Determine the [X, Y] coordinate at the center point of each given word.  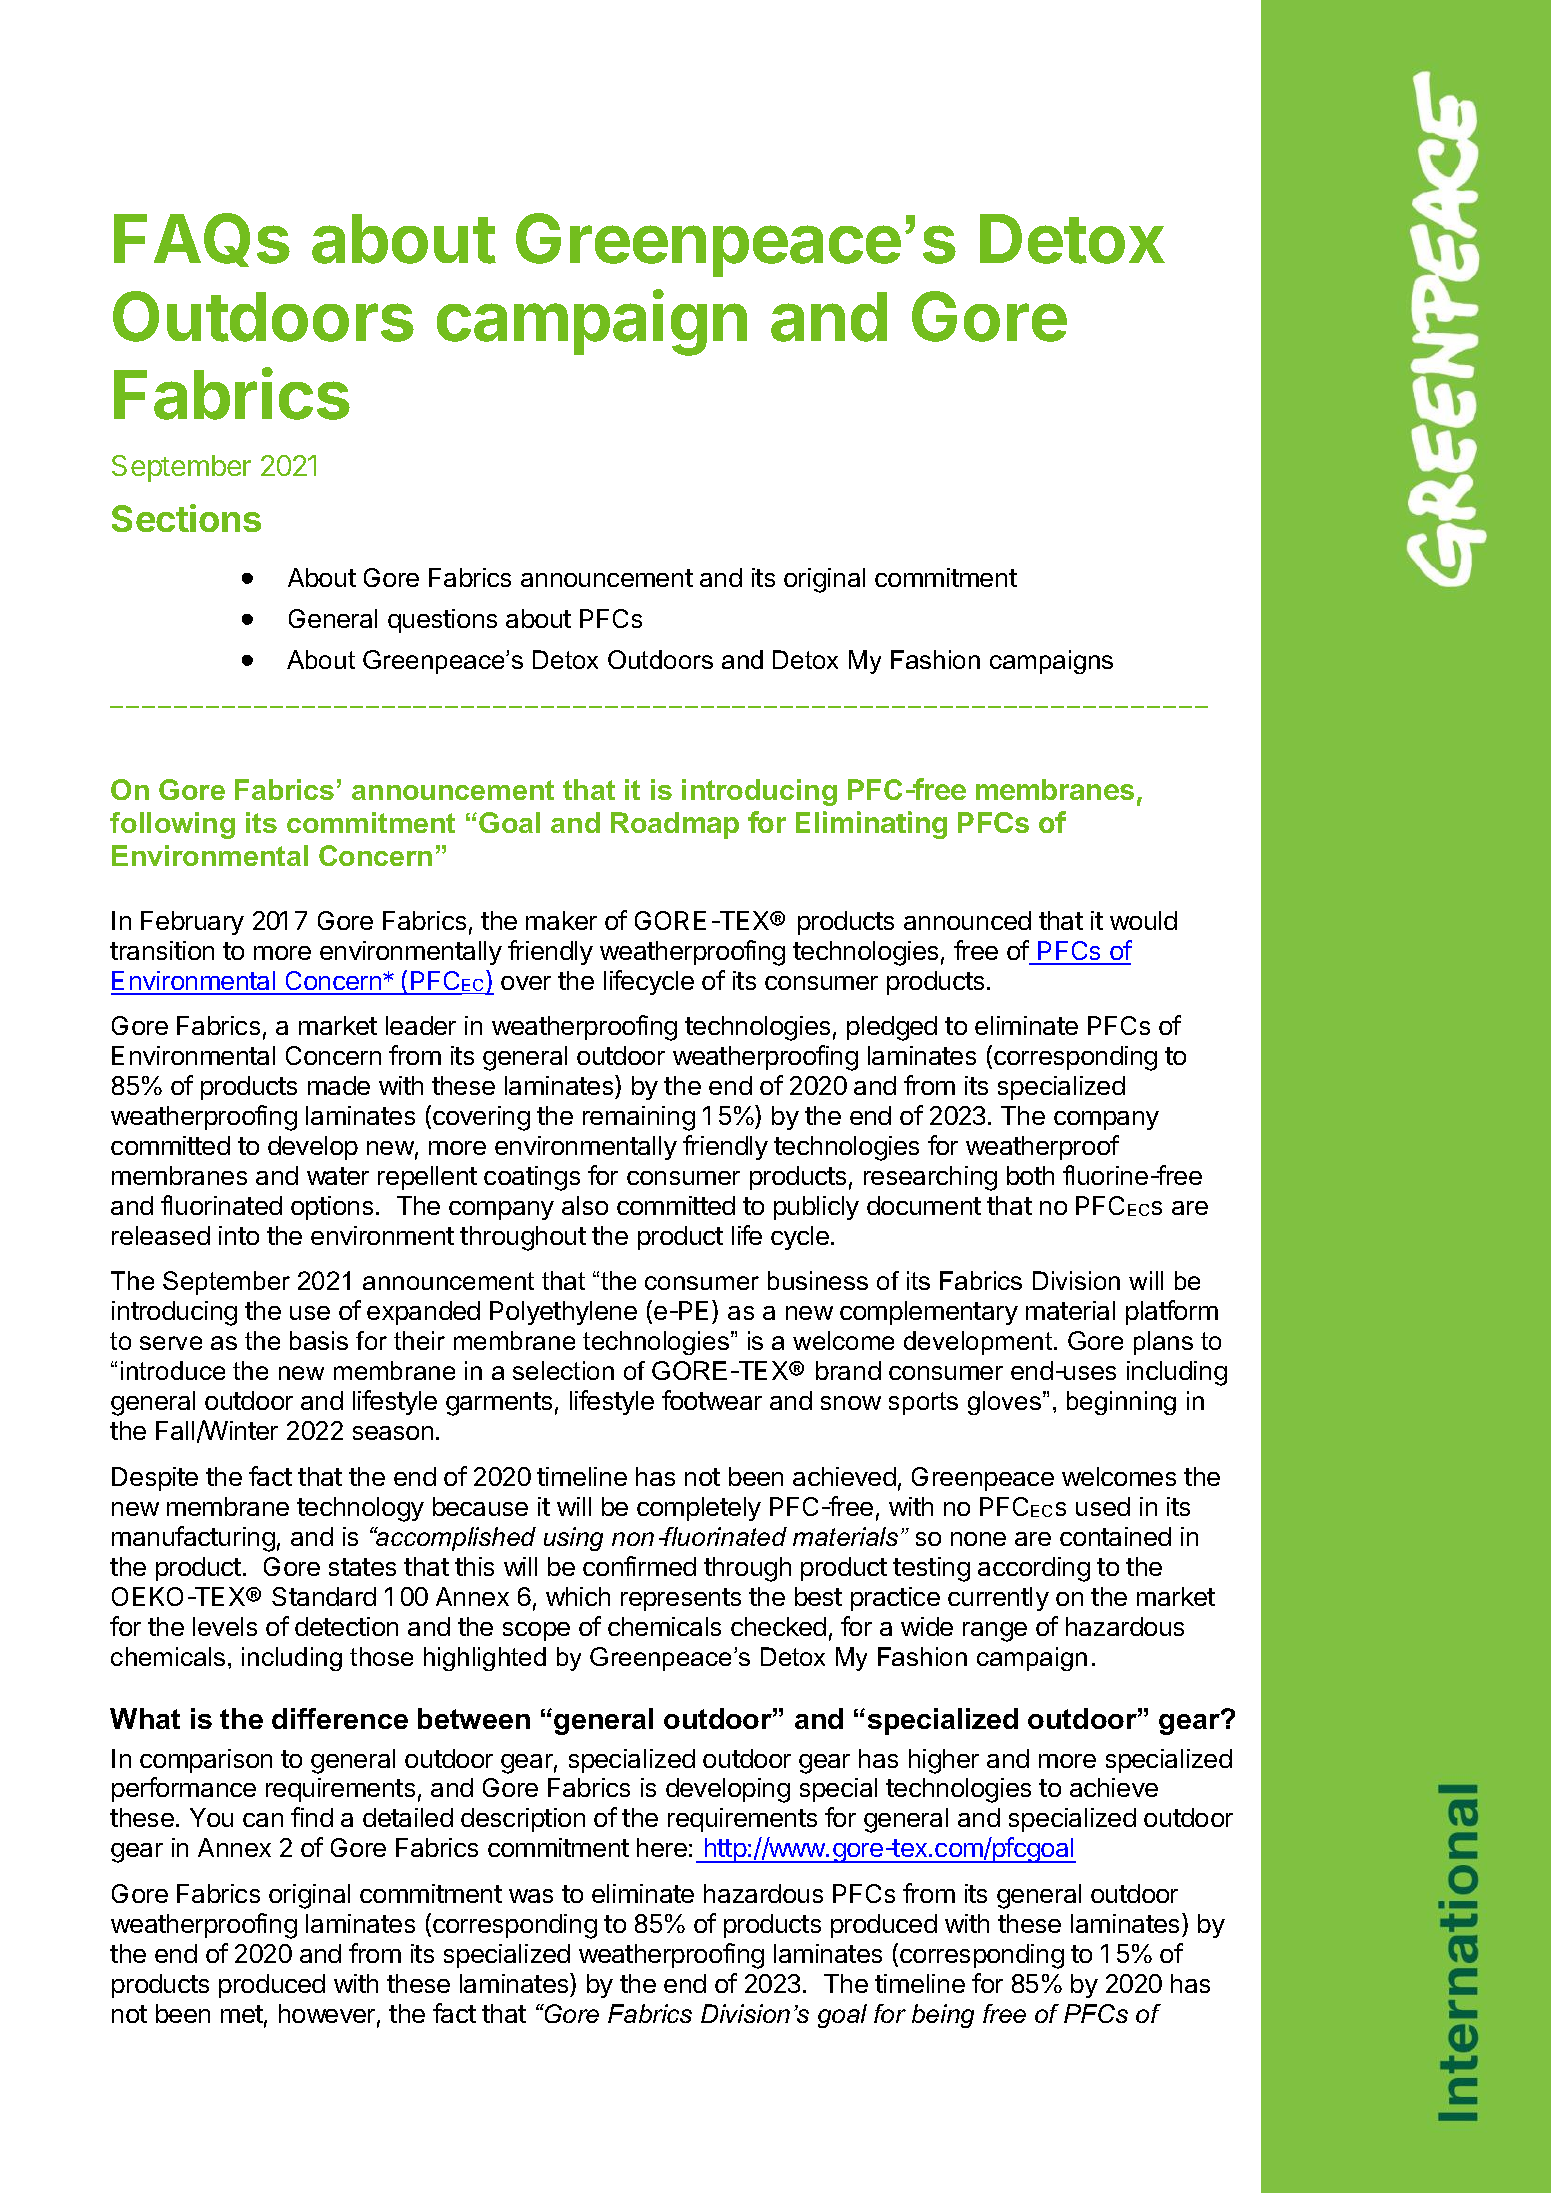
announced [967, 920]
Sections [186, 518]
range [995, 1632]
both [1030, 1175]
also [585, 1205]
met [242, 2014]
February [192, 923]
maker [561, 920]
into [239, 1235]
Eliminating [871, 825]
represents [681, 1599]
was [531, 1896]
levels [225, 1626]
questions [442, 621]
